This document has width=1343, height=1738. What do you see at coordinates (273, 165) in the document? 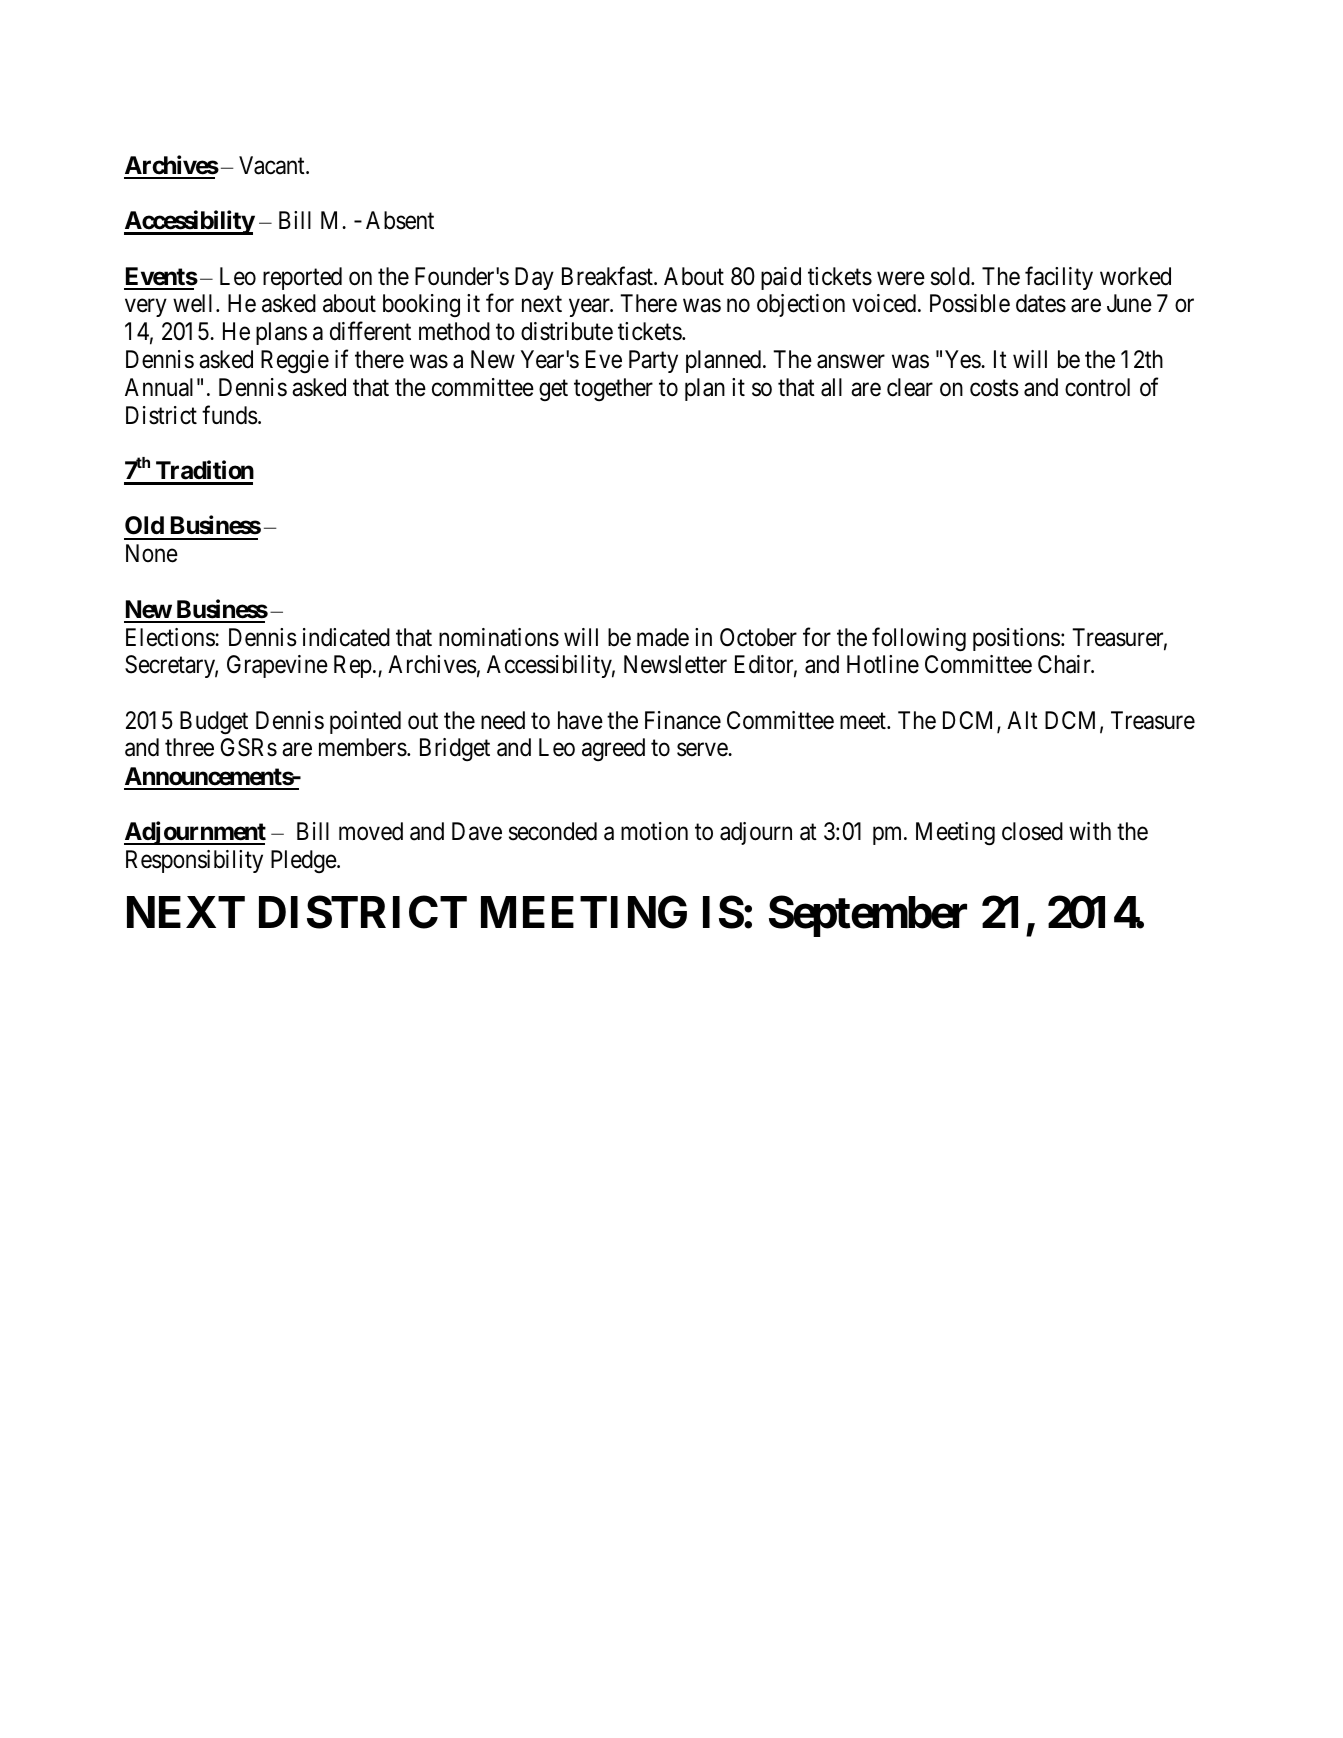
I see `Vacant` at bounding box center [273, 165].
